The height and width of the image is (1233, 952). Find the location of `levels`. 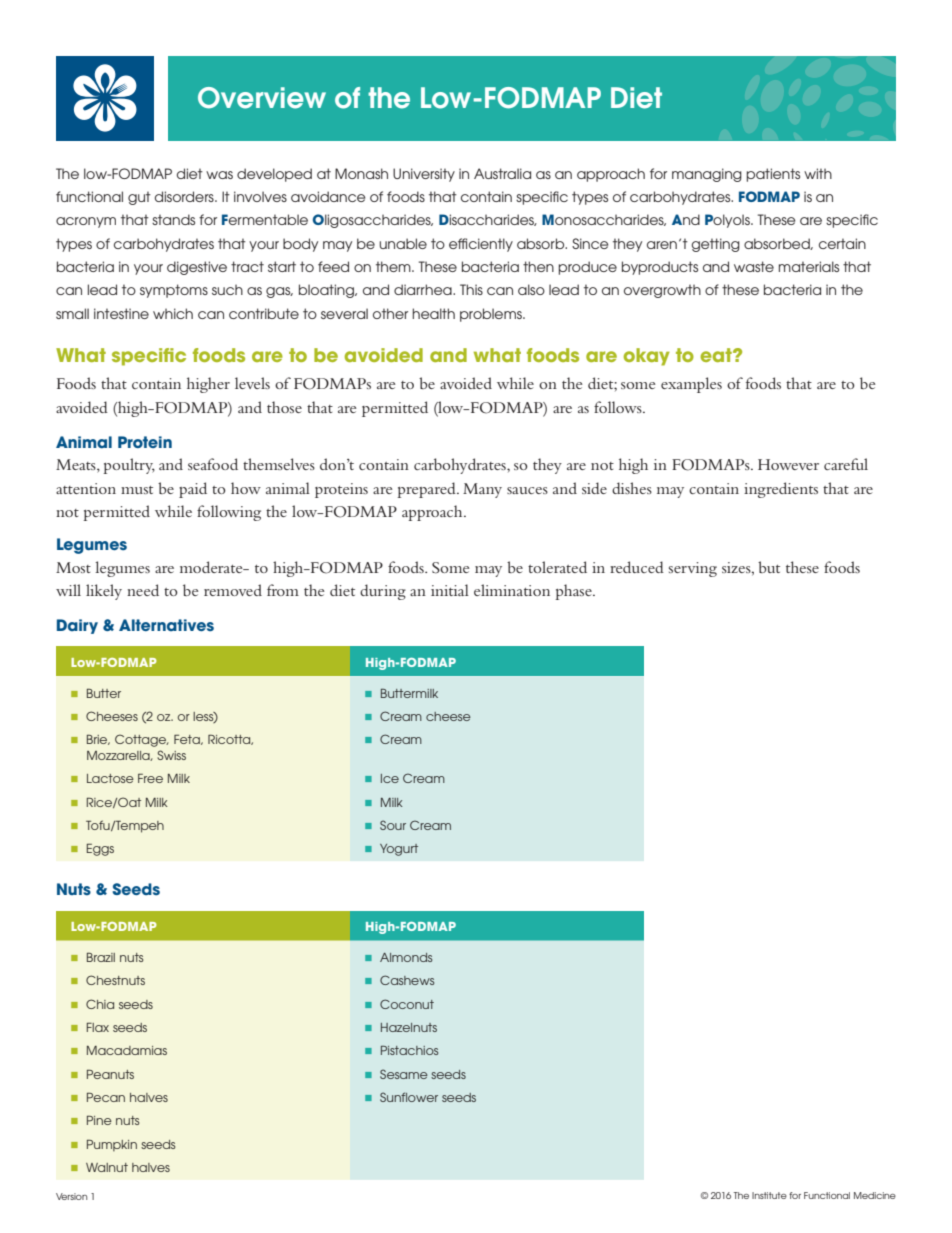

levels is located at coordinates (252, 383).
